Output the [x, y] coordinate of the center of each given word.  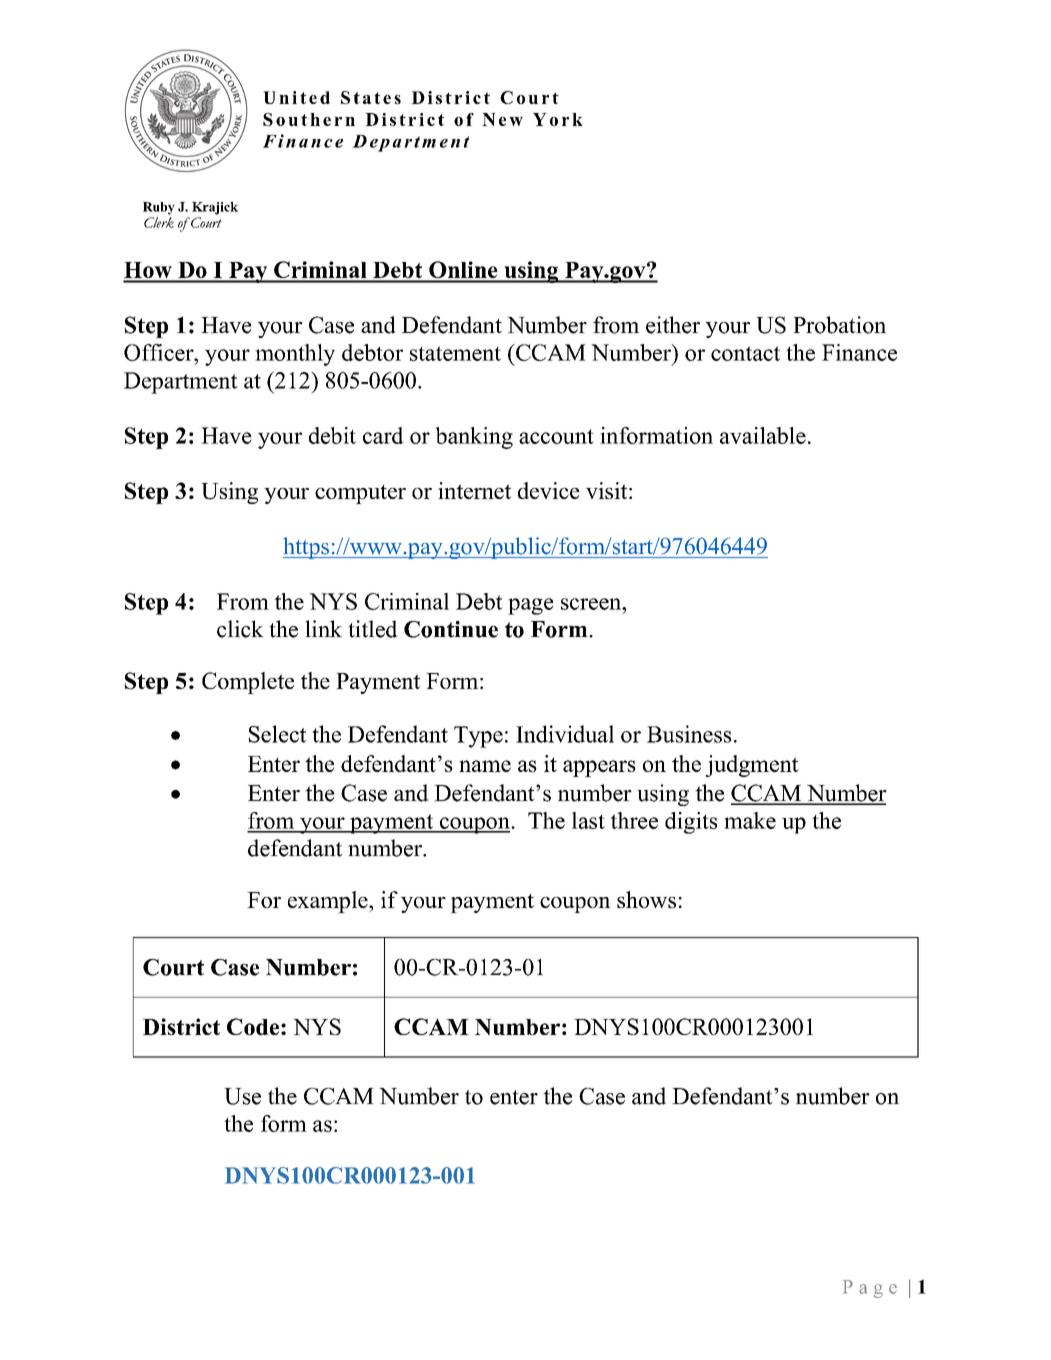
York [558, 119]
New [502, 119]
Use [242, 1096]
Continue [451, 629]
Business [689, 734]
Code [253, 1026]
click [240, 629]
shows [646, 899]
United [296, 97]
